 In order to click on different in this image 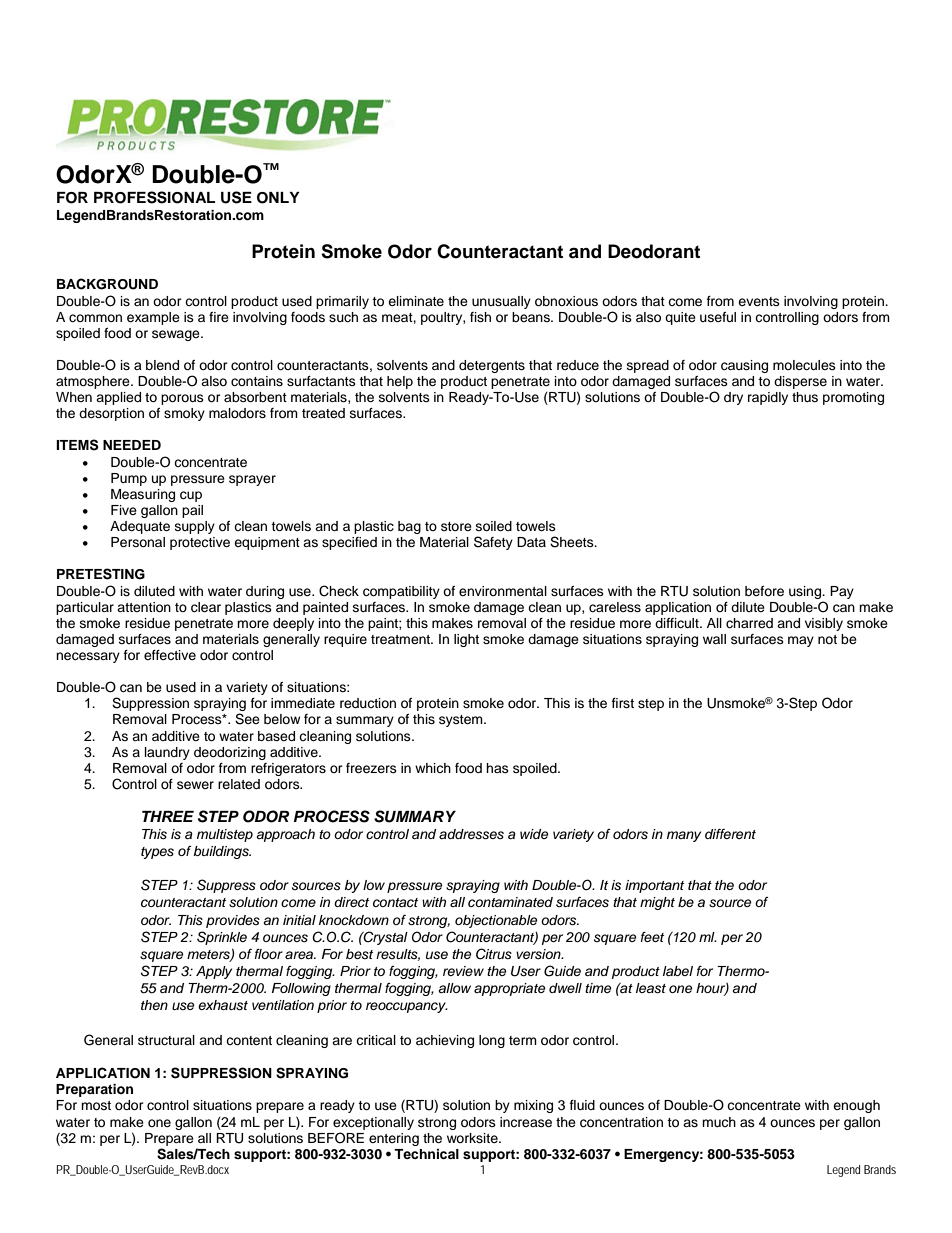, I will do `click(730, 834)`.
